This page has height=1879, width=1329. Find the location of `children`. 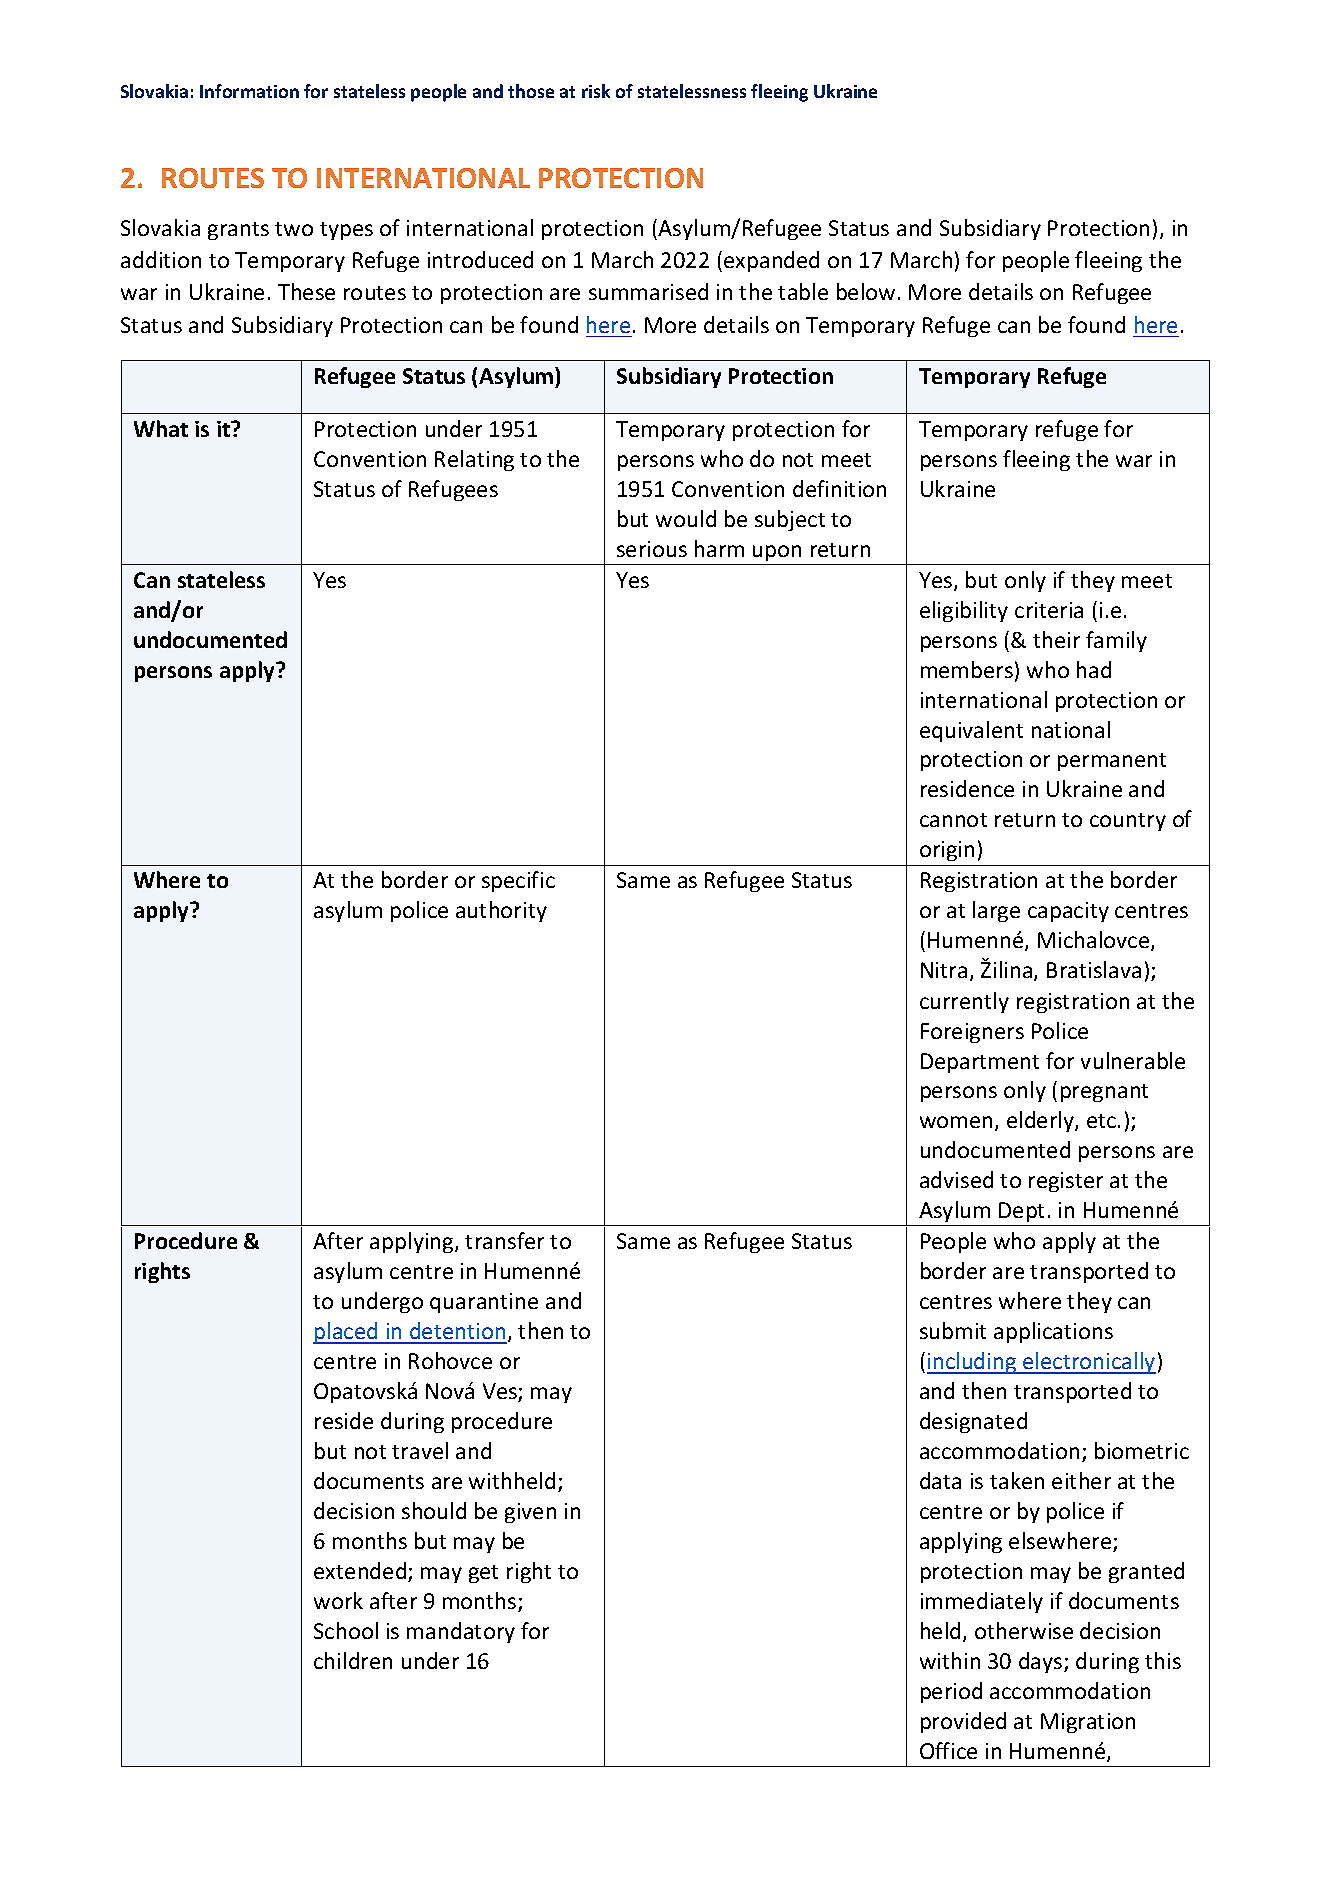

children is located at coordinates (353, 1660).
